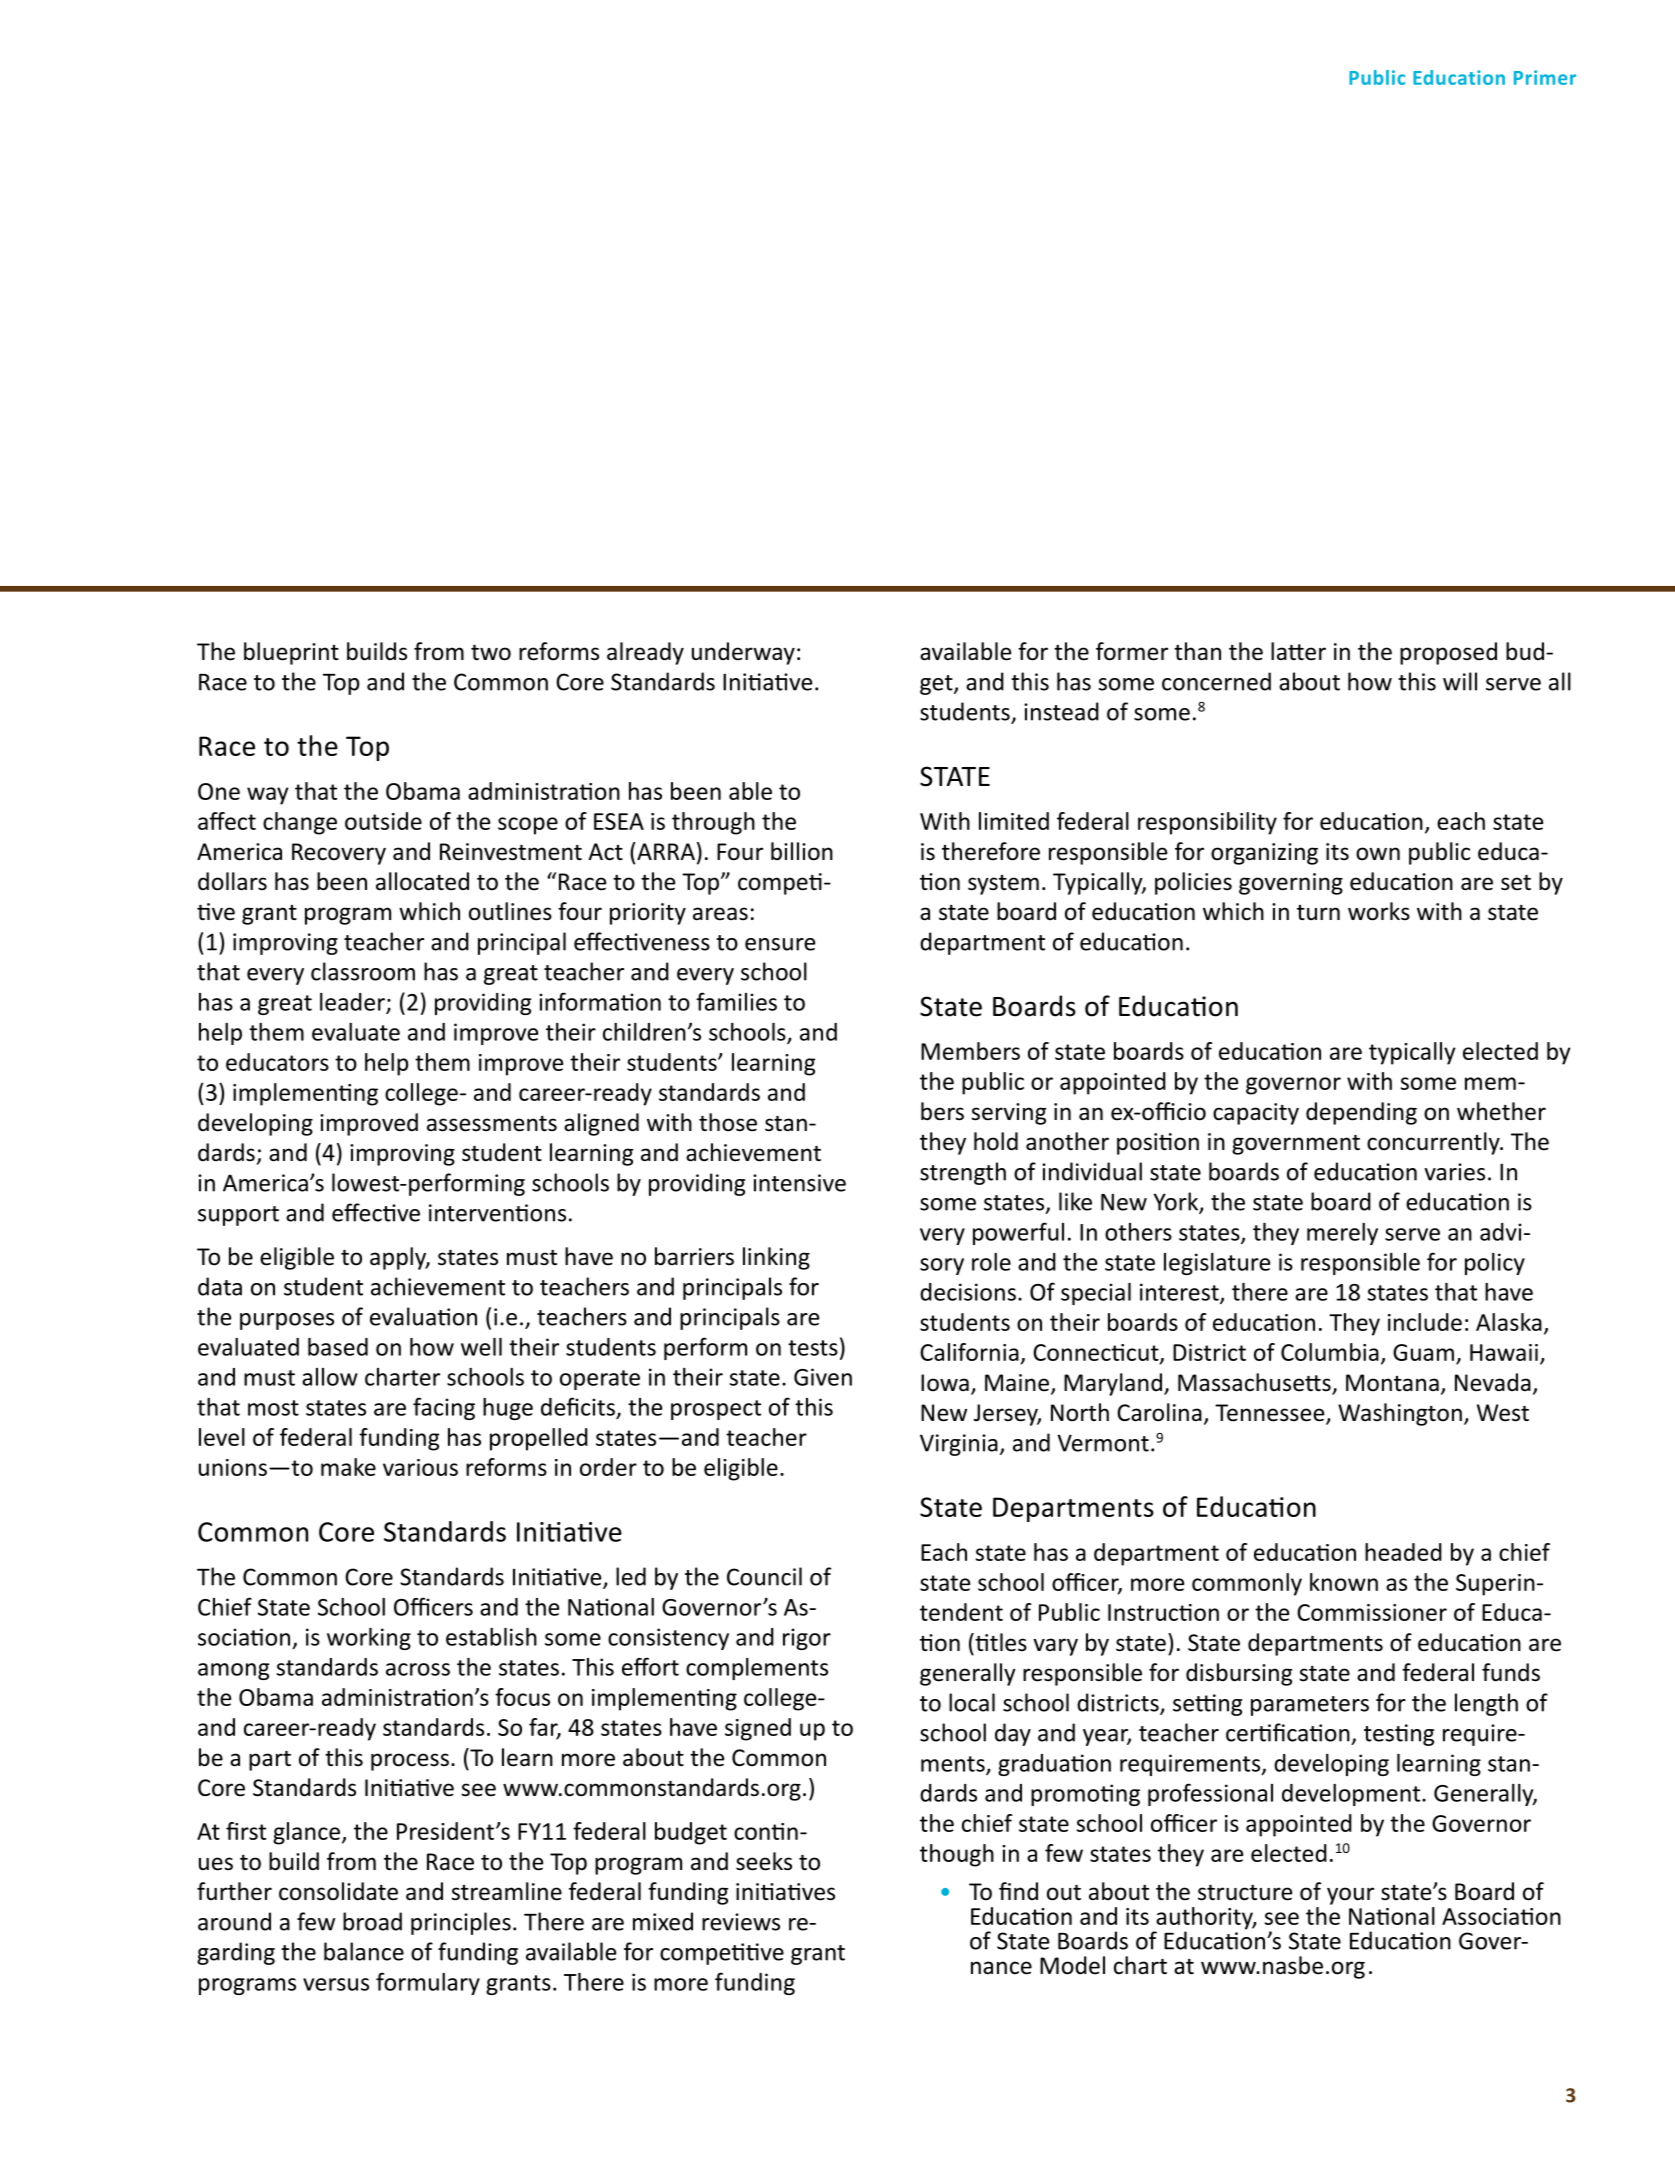 The image size is (1675, 2168). What do you see at coordinates (1545, 77) in the page?
I see `Primer` at bounding box center [1545, 77].
